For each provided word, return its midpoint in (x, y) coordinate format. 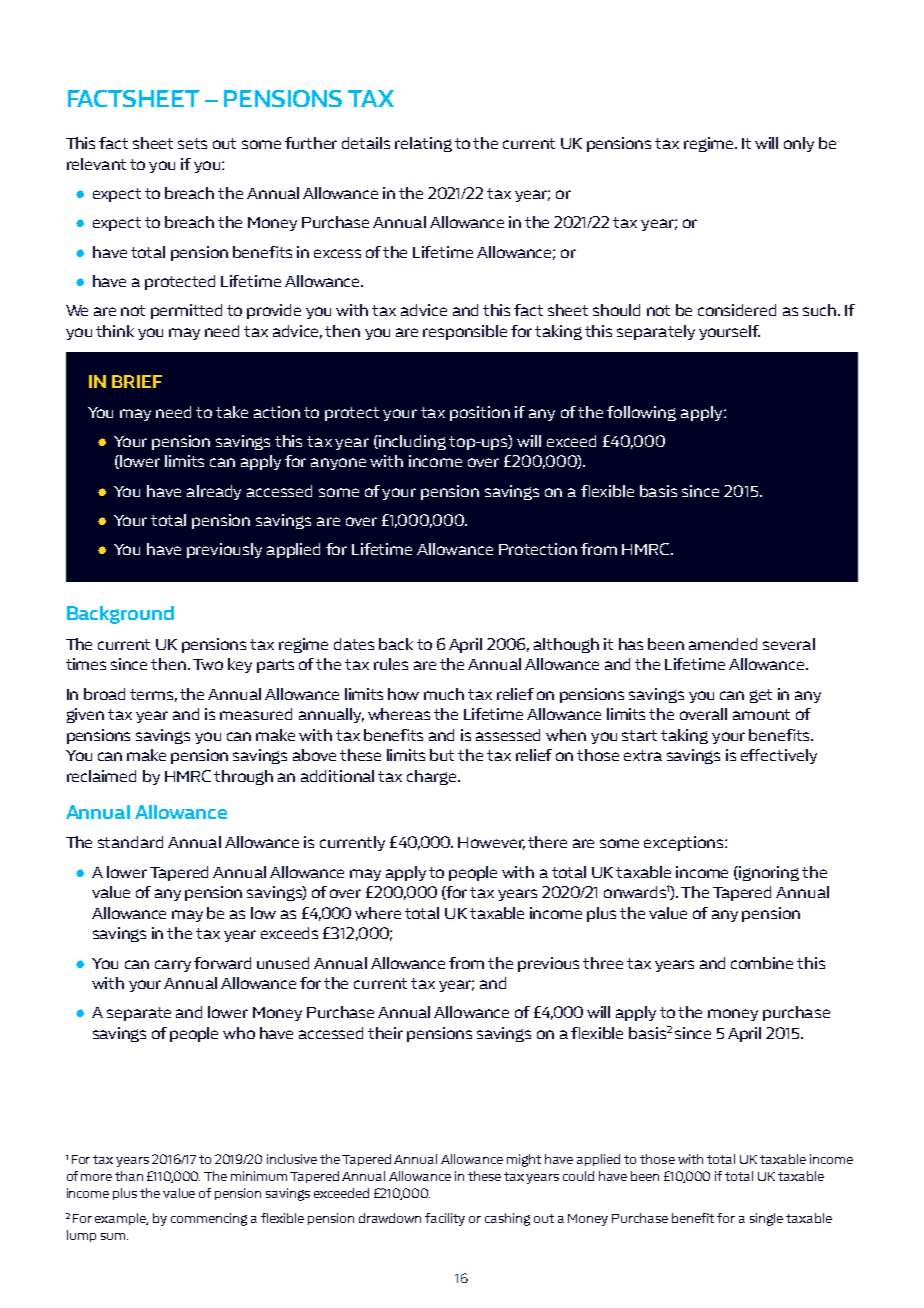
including (411, 442)
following (641, 413)
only (799, 144)
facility (445, 1219)
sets (192, 143)
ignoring (768, 873)
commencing (209, 1219)
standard (130, 842)
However (491, 843)
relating (423, 144)
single (766, 1219)
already (214, 492)
